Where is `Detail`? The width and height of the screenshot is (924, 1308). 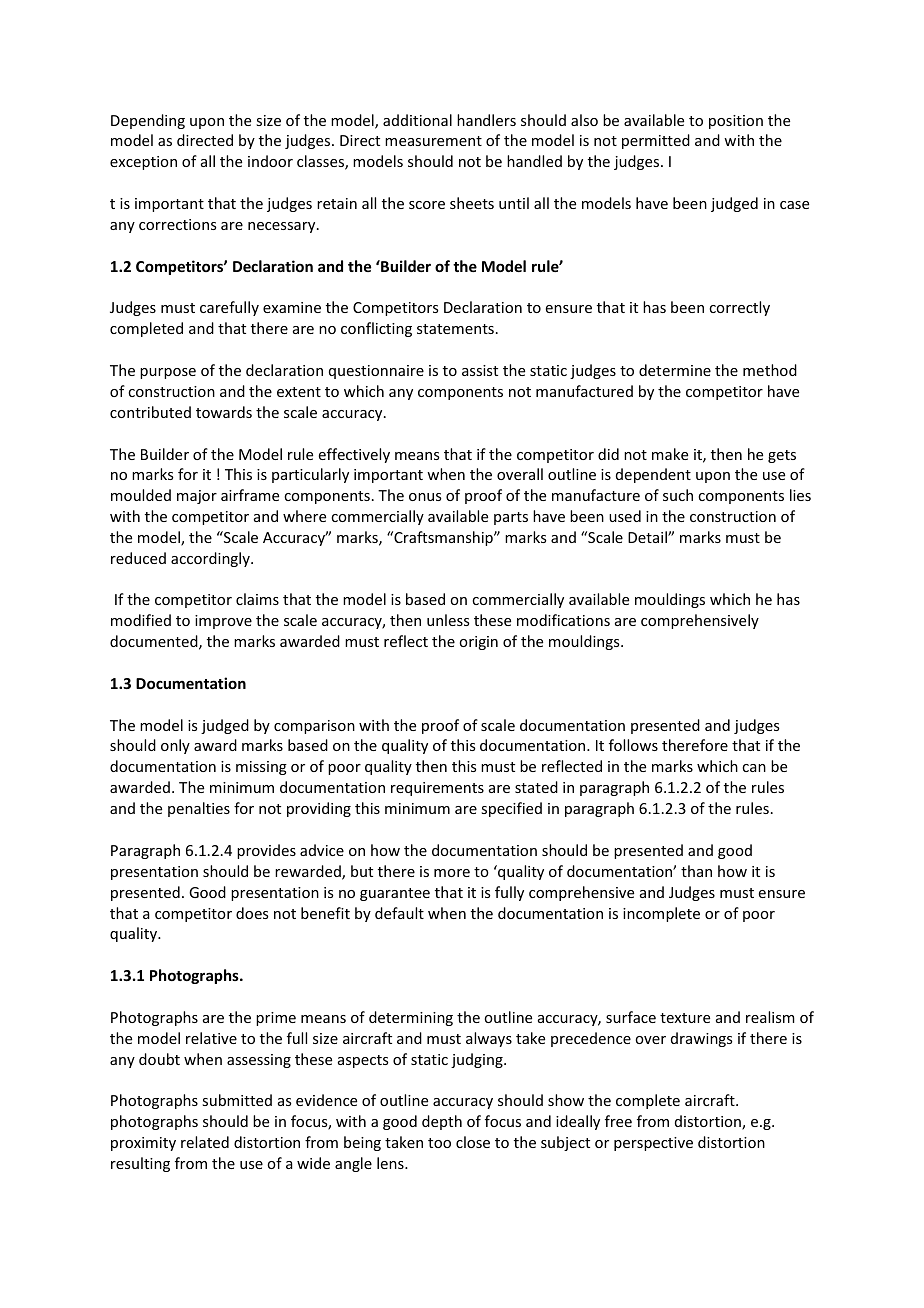 Detail is located at coordinates (648, 537).
